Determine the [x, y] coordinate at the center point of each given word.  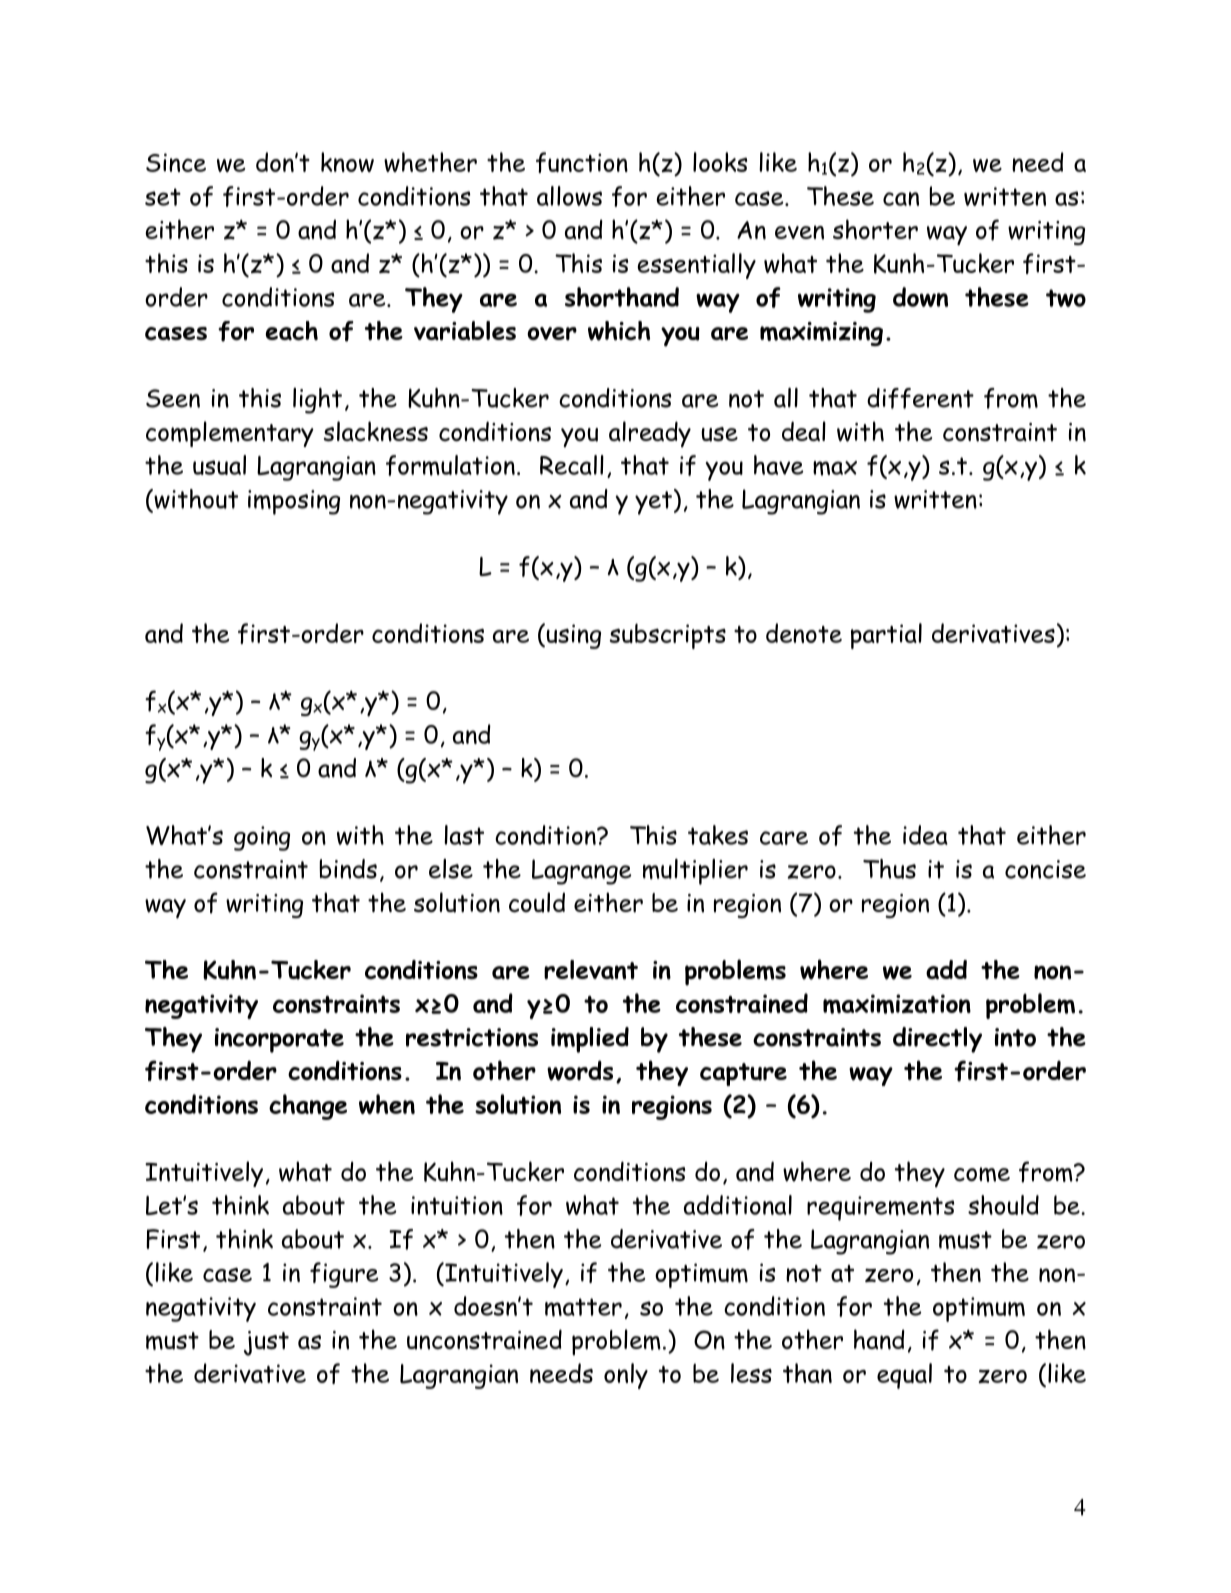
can [901, 199]
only [626, 1376]
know [347, 162]
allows [569, 196]
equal [904, 1376]
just [266, 1343]
